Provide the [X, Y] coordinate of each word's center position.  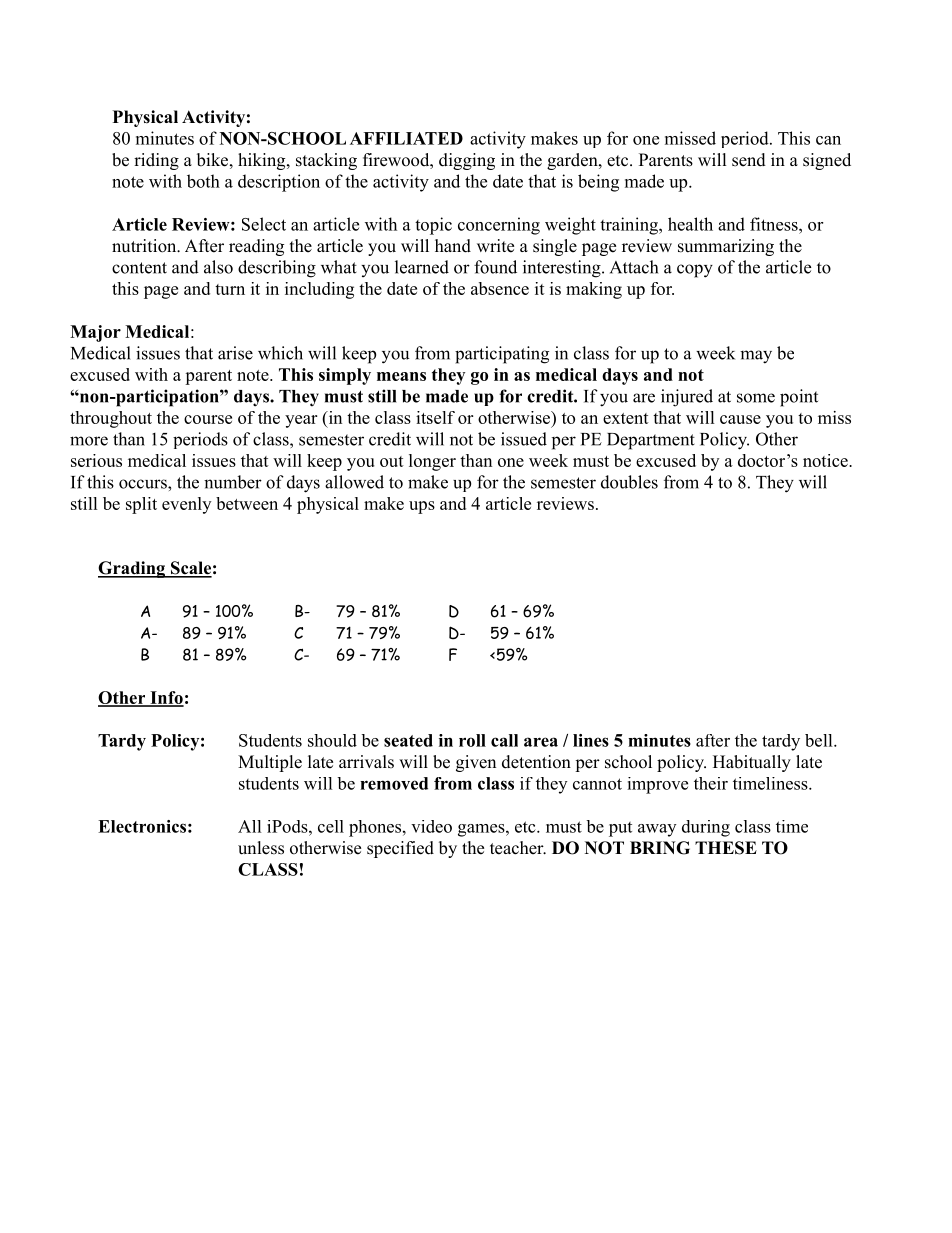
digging [467, 161]
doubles [629, 482]
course [208, 419]
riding [156, 161]
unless [261, 848]
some [756, 398]
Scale [190, 569]
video [431, 826]
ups [422, 507]
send [749, 160]
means [401, 376]
